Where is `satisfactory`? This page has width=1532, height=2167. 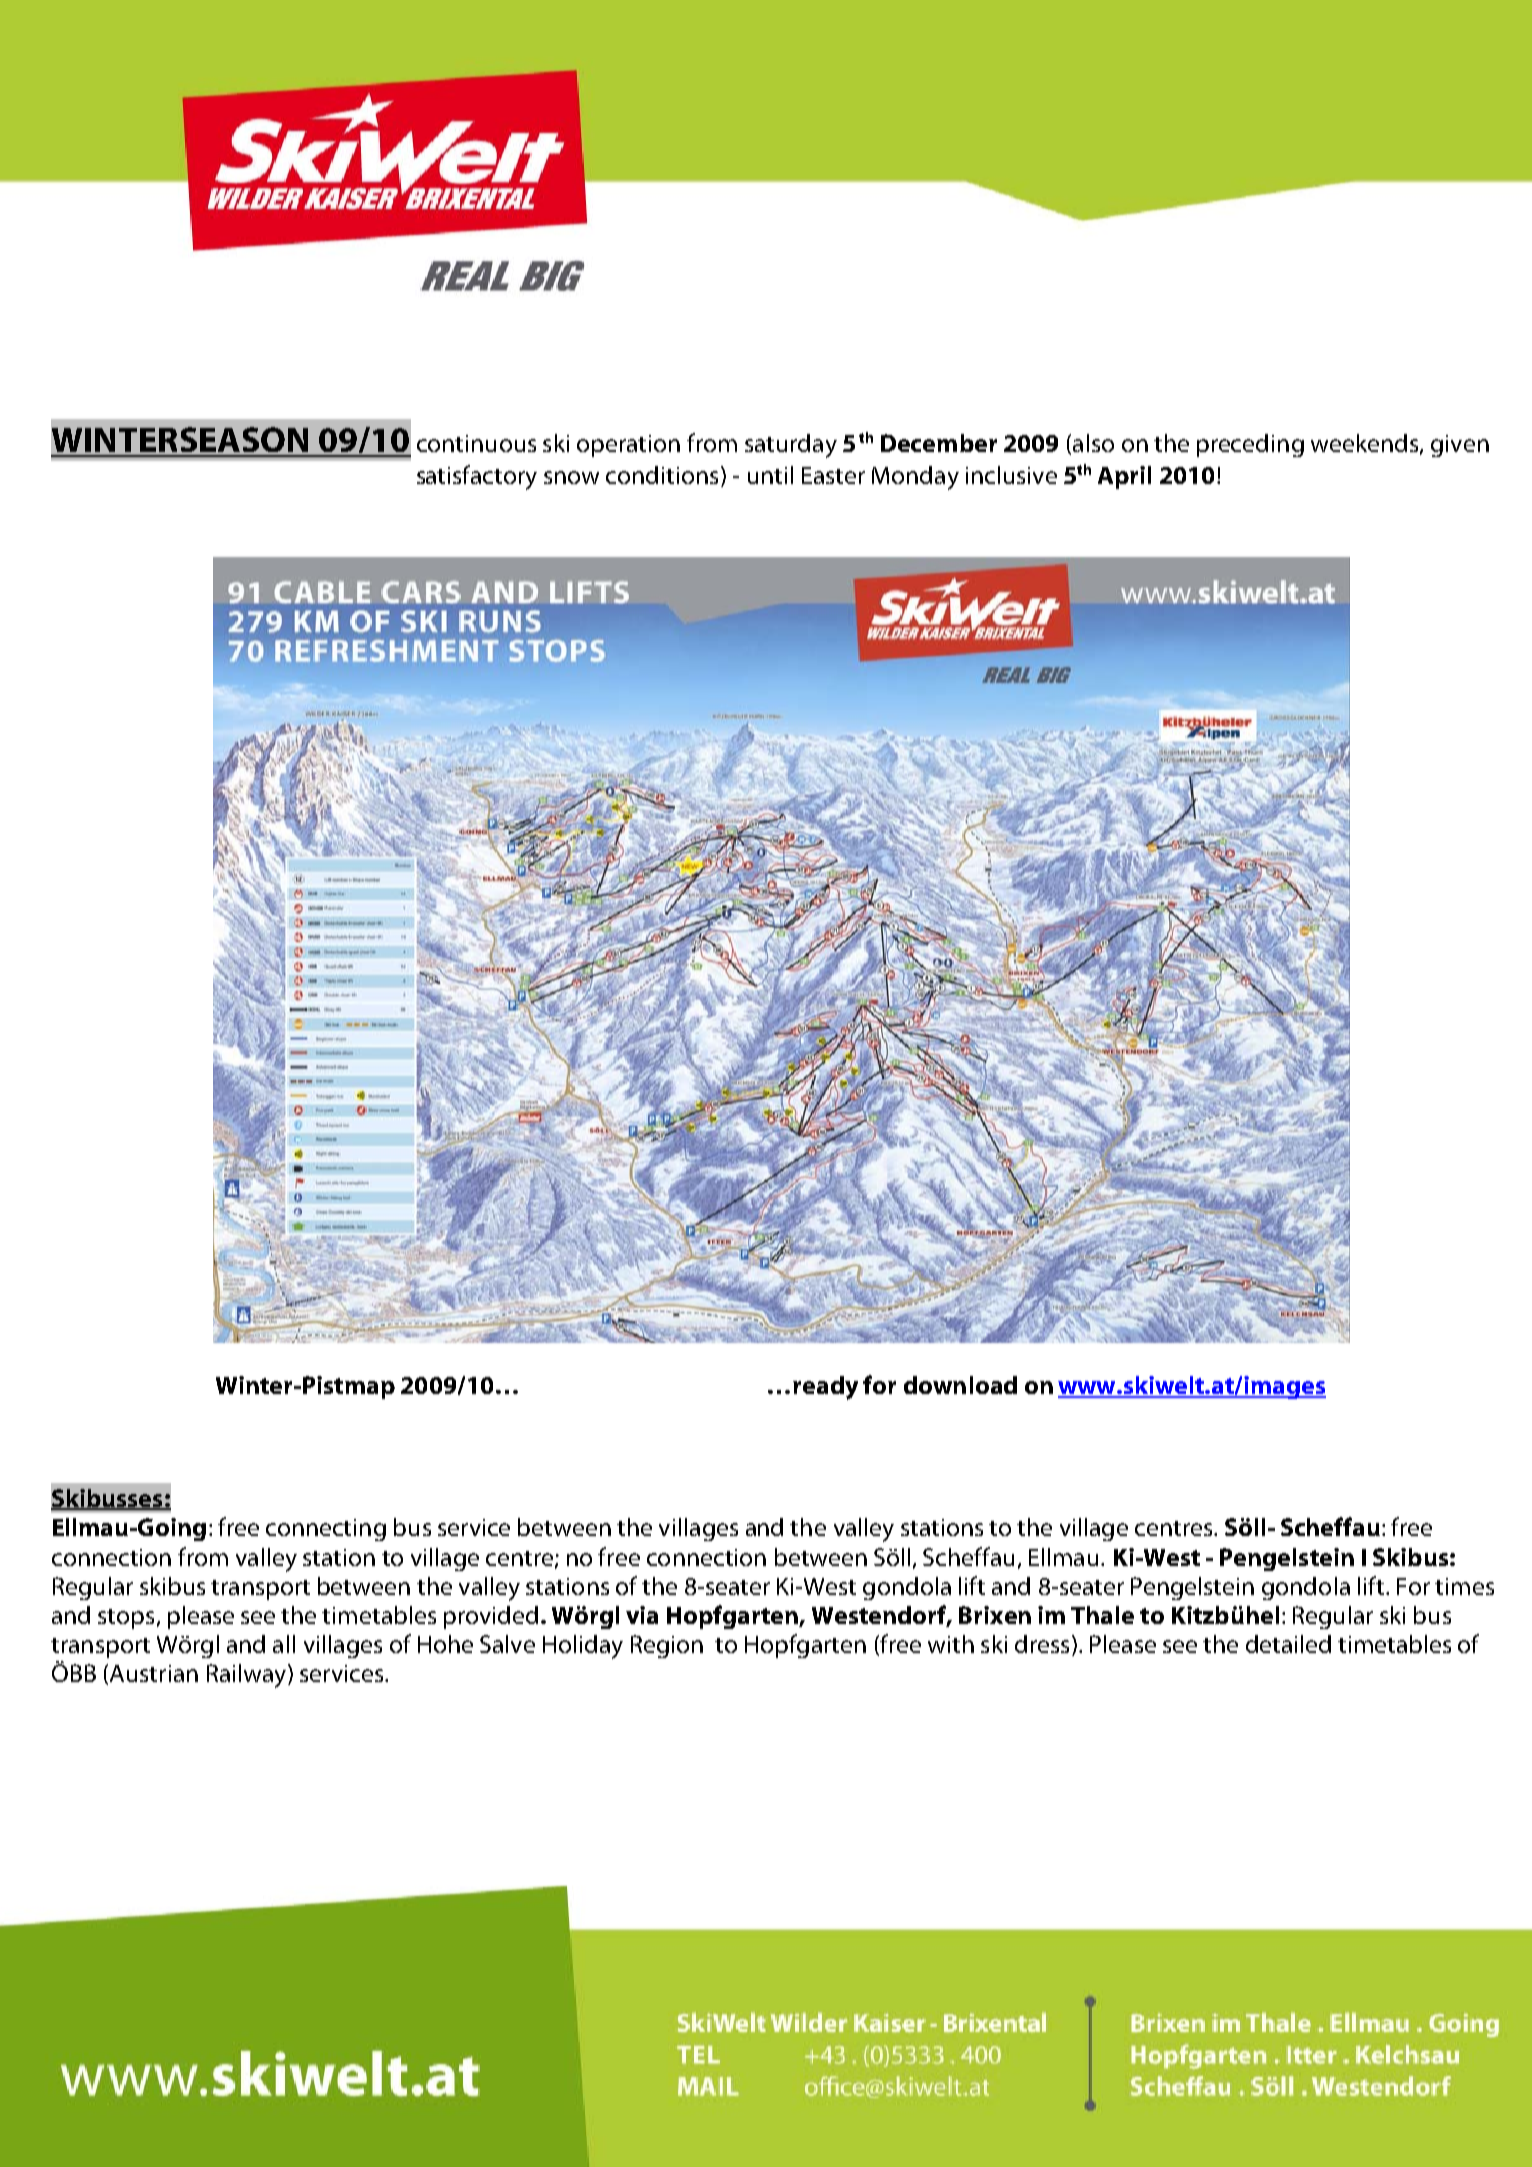
satisfactory is located at coordinates (477, 477).
